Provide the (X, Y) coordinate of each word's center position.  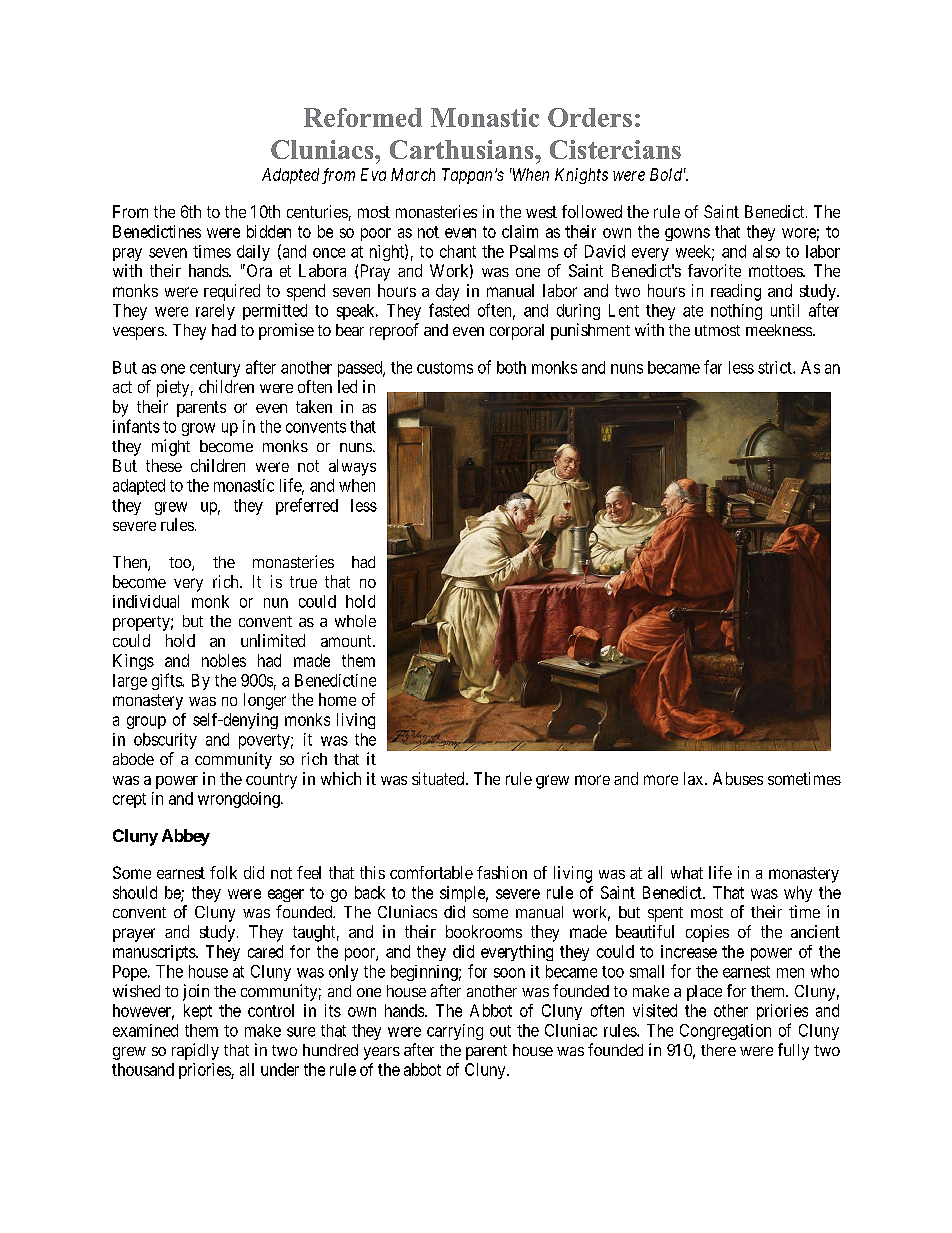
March (413, 174)
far (713, 367)
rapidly (195, 1051)
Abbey (186, 837)
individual (146, 601)
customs (445, 368)
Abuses (738, 778)
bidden (269, 231)
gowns (687, 234)
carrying (455, 1032)
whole (355, 621)
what (687, 872)
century (215, 369)
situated (439, 778)
